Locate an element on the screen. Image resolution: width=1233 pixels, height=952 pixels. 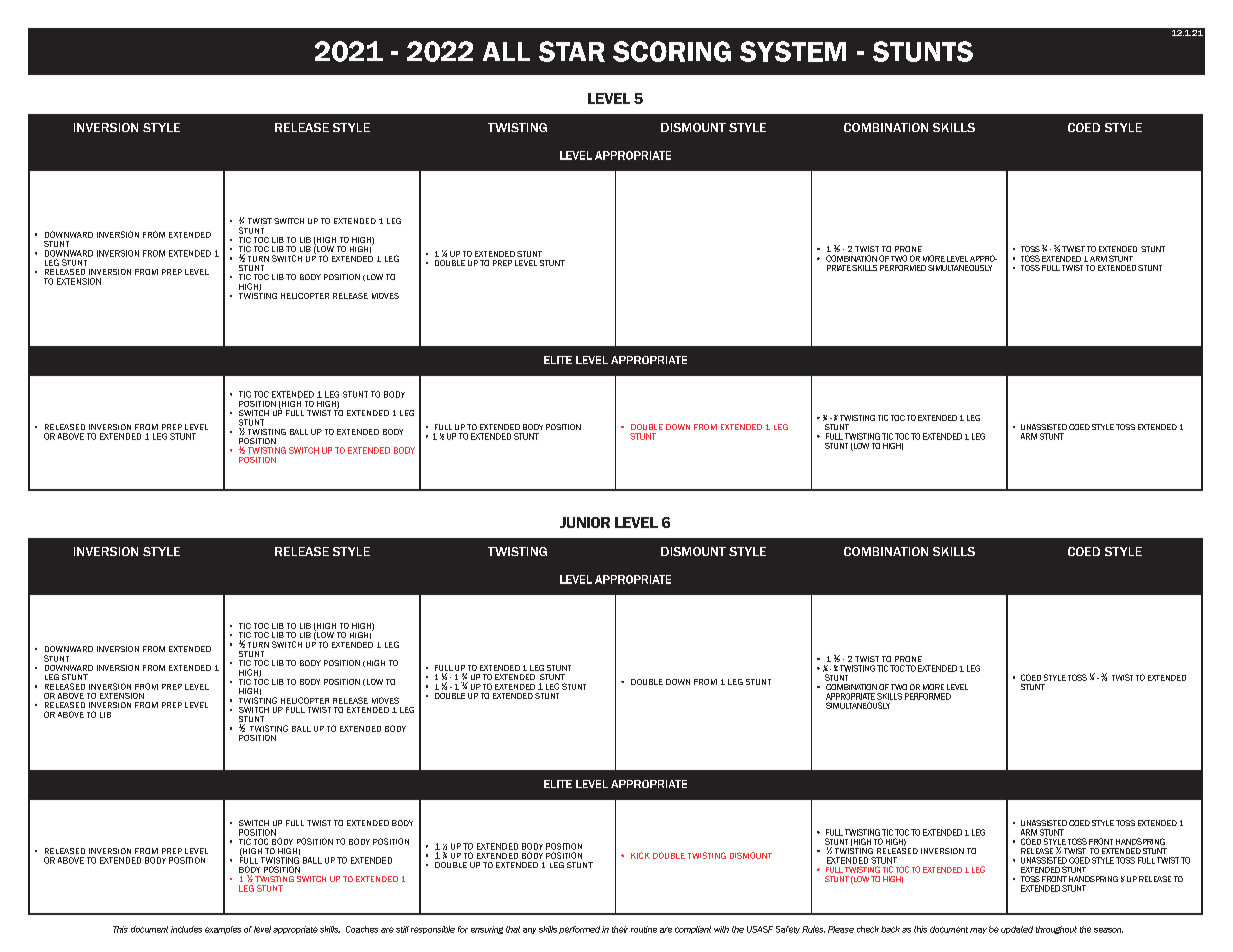
KICK is located at coordinates (640, 855).
